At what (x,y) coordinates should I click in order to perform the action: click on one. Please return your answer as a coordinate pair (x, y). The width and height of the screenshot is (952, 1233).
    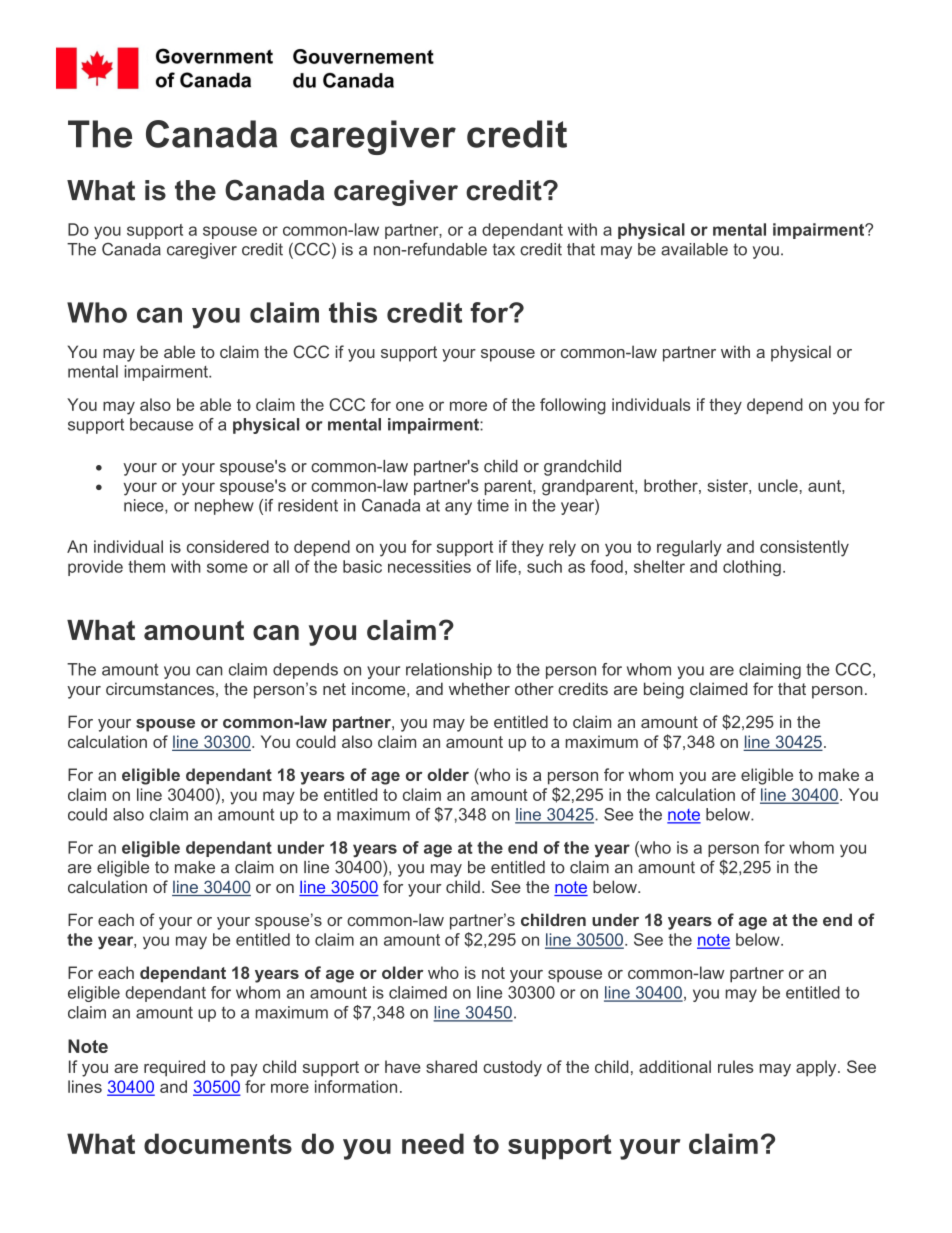
    Looking at the image, I should click on (410, 406).
